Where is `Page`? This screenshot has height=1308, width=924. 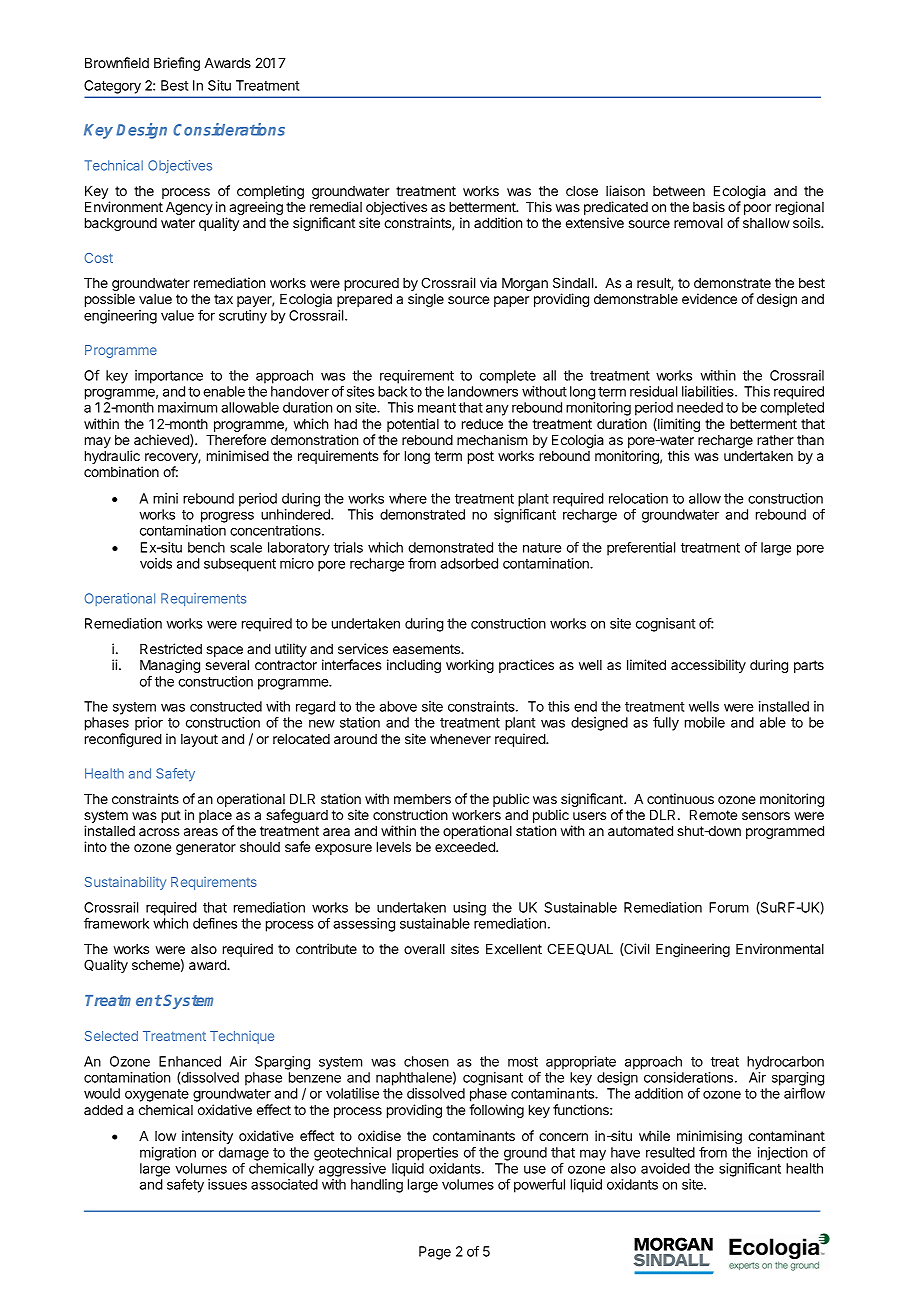 Page is located at coordinates (435, 1253).
